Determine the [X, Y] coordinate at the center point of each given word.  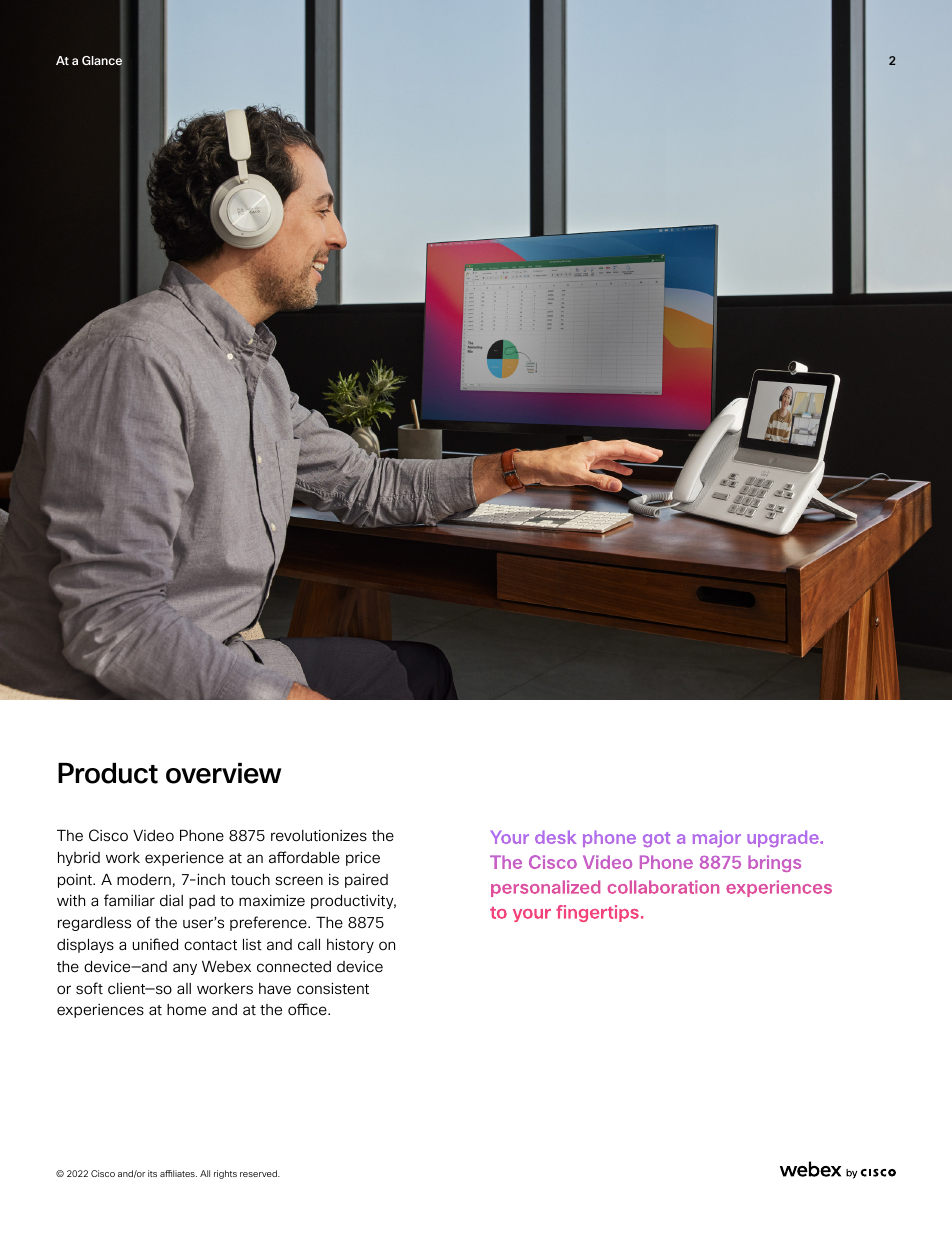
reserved [259, 1173]
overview [223, 773]
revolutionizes [319, 835]
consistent [333, 988]
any [185, 969]
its [152, 1173]
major [717, 838]
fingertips [597, 913]
